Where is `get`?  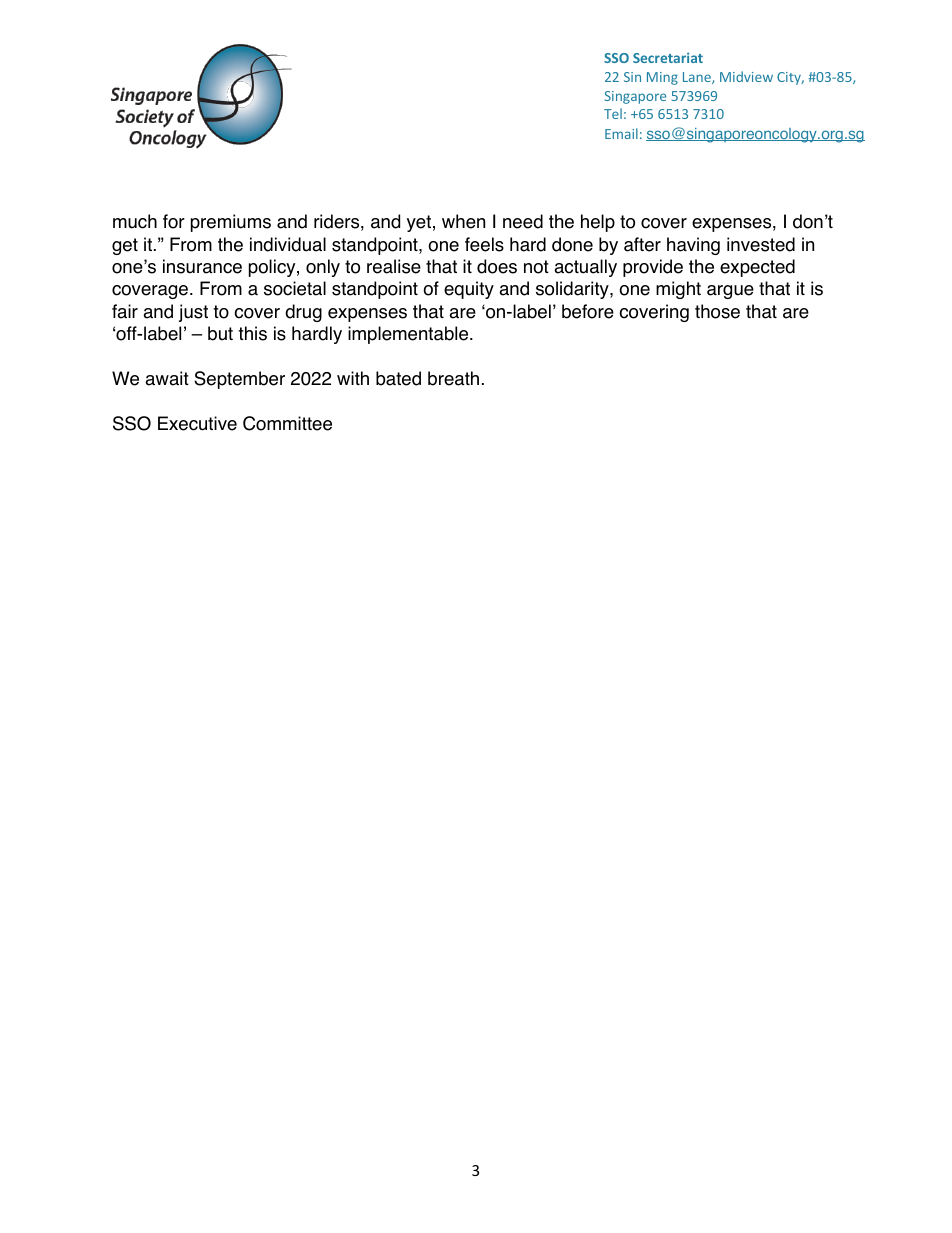 get is located at coordinates (125, 246).
